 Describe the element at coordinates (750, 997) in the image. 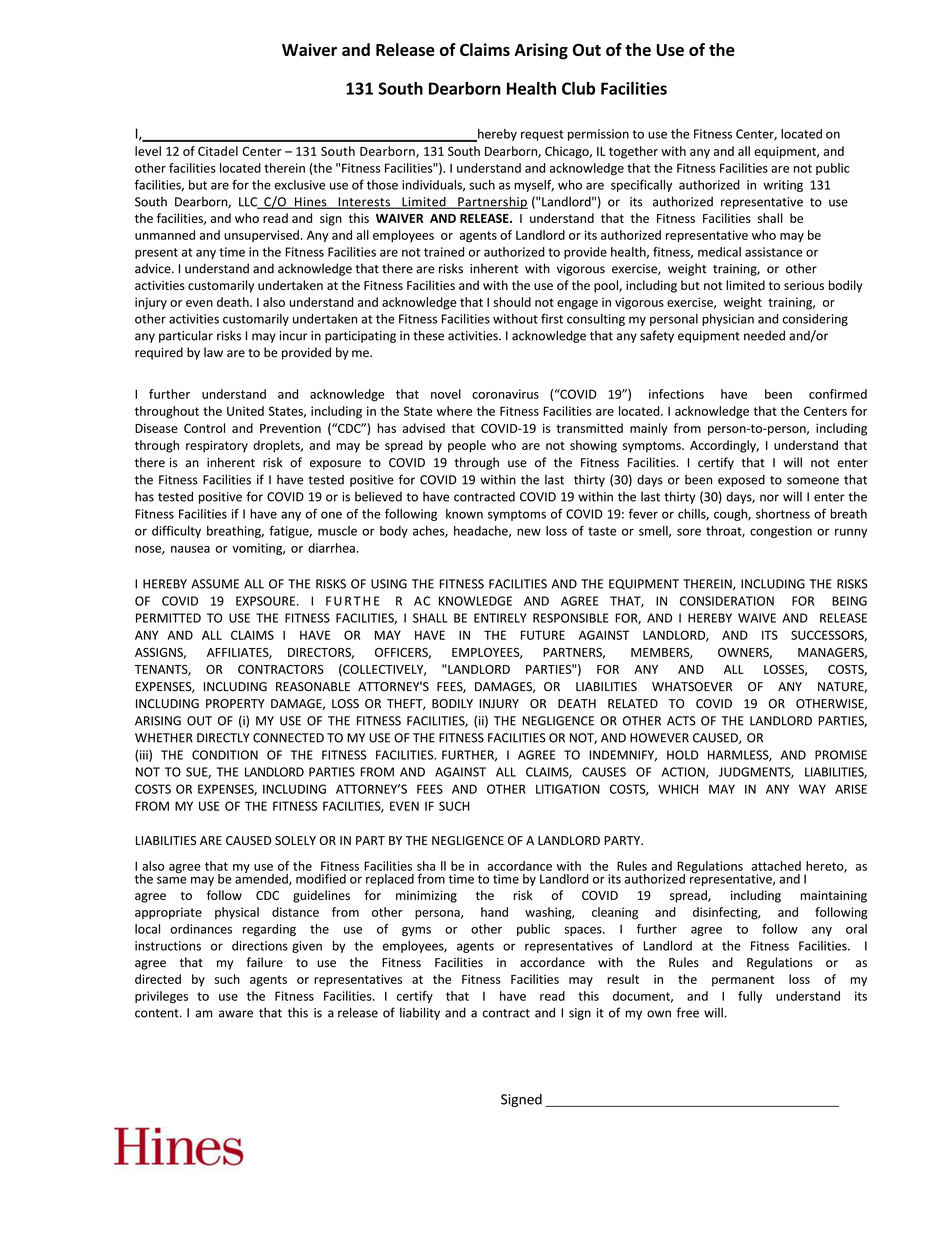

I see `fully` at that location.
